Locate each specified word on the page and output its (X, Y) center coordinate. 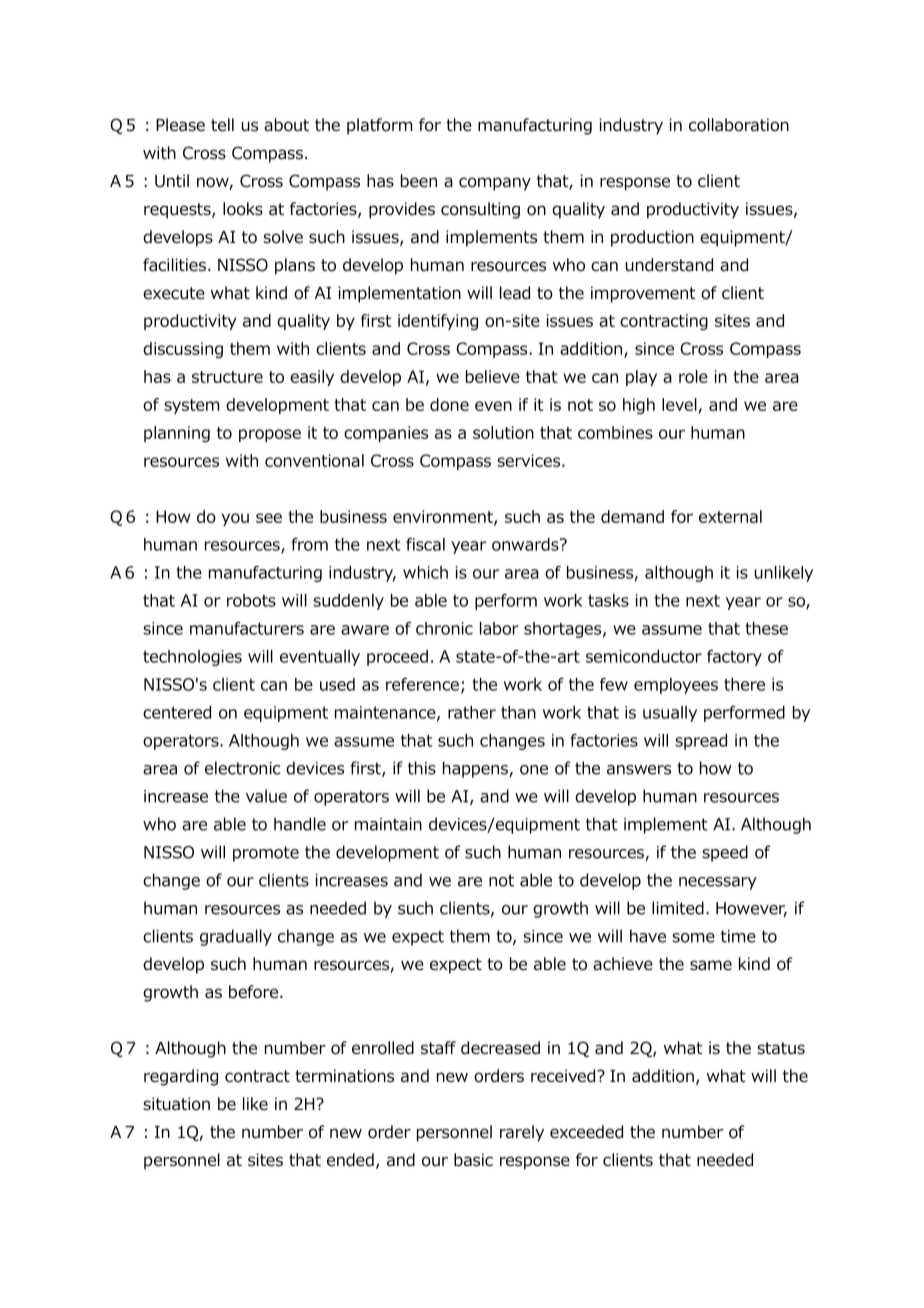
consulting (480, 210)
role (693, 376)
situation (176, 1104)
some (693, 938)
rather (472, 712)
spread (701, 742)
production (652, 238)
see (269, 518)
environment (444, 517)
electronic (242, 768)
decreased (500, 1048)
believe (493, 376)
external (730, 516)
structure (227, 377)
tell (222, 124)
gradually (236, 937)
